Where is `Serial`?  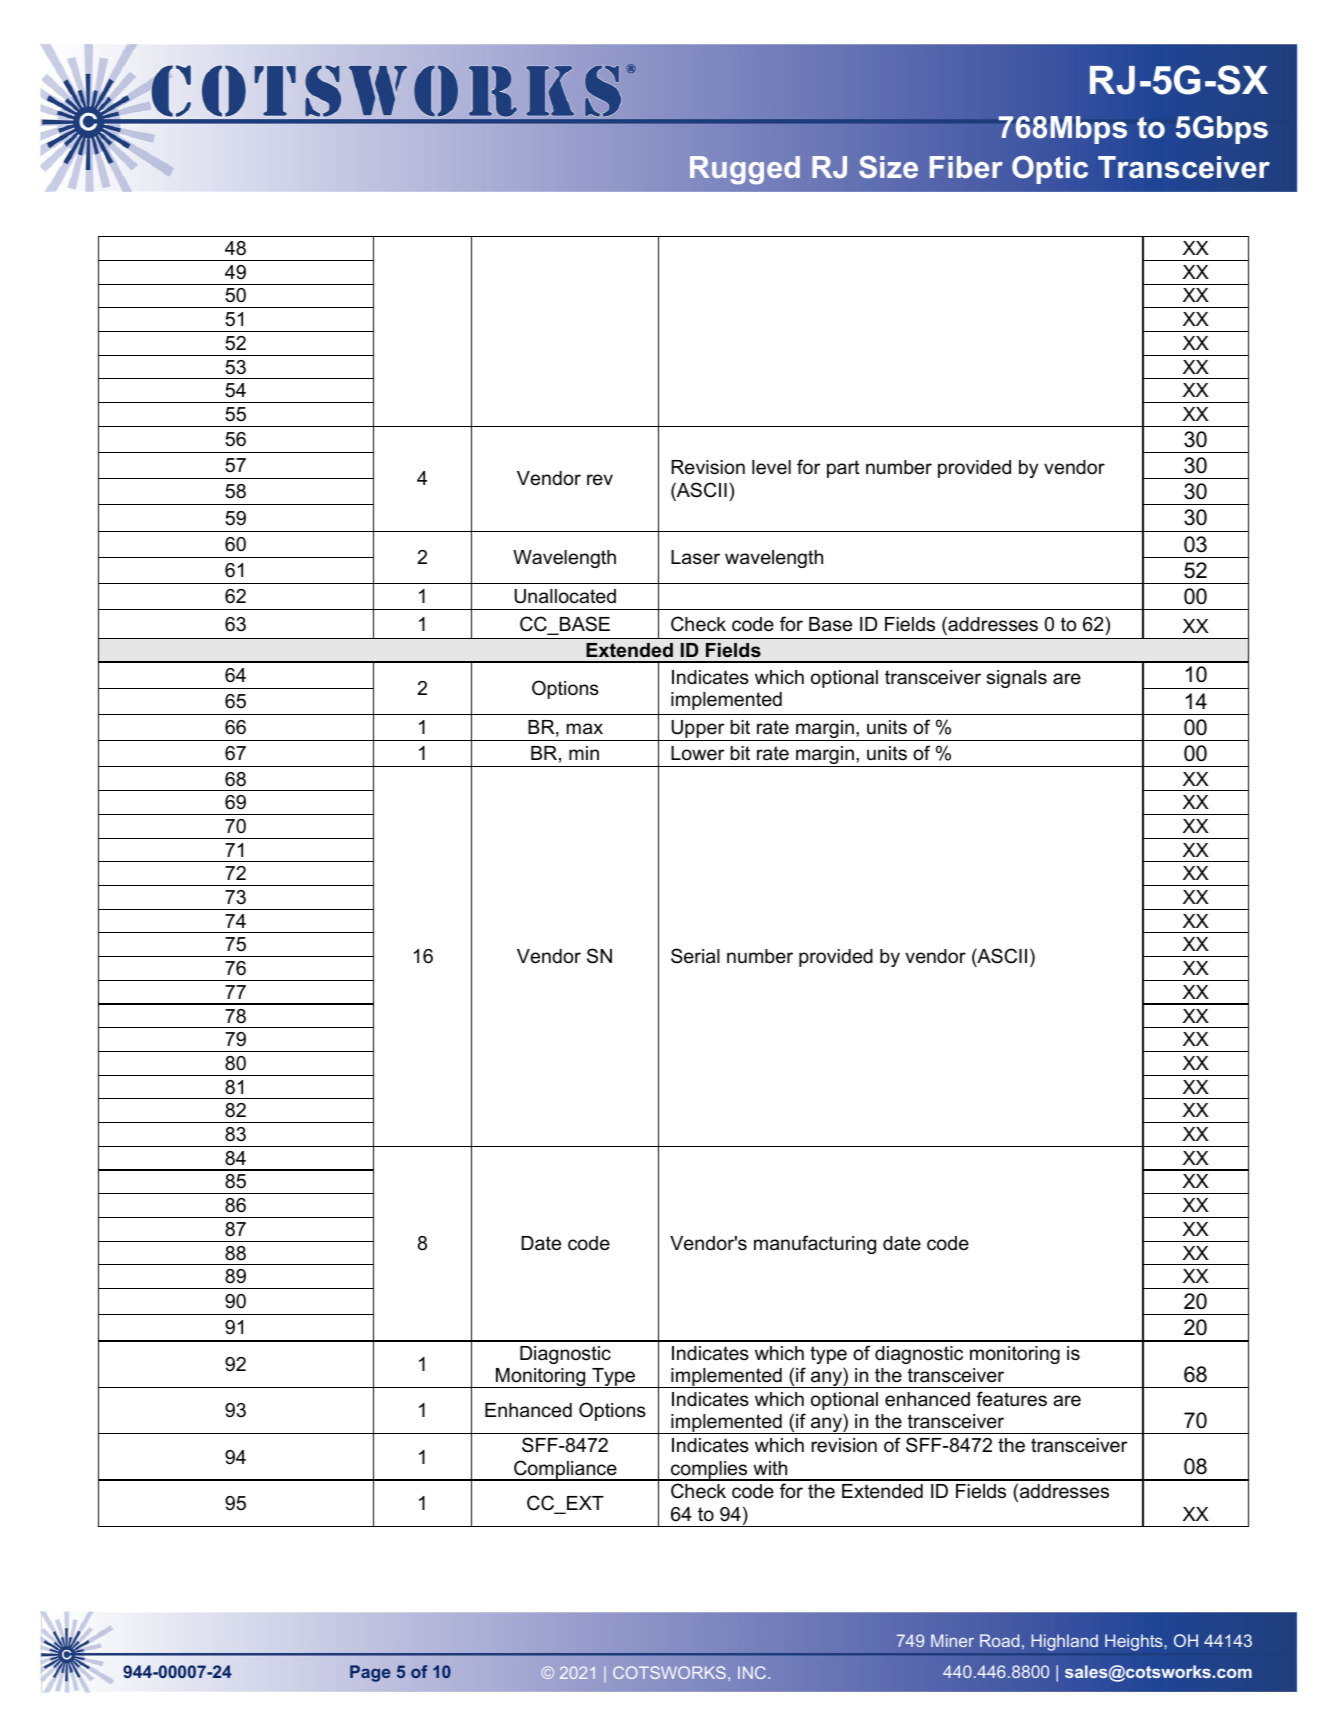
Serial is located at coordinates (695, 956).
